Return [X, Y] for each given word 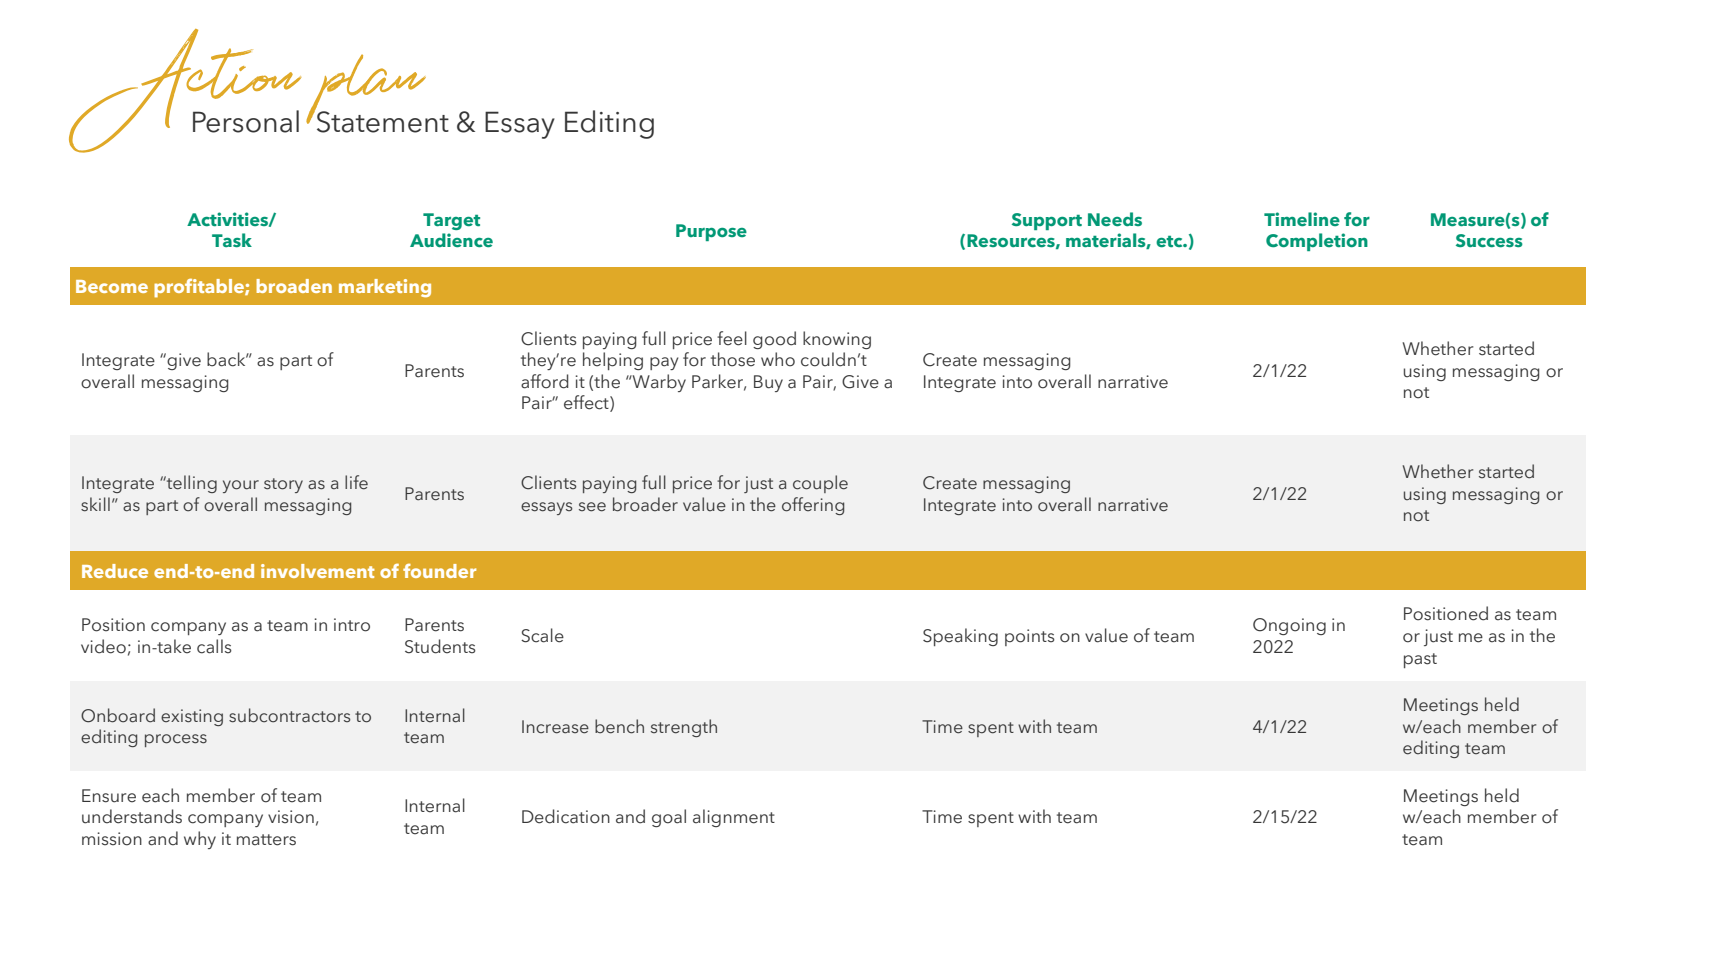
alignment [734, 818]
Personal [246, 121]
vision [291, 817]
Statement [381, 121]
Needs [1115, 219]
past [1420, 660]
